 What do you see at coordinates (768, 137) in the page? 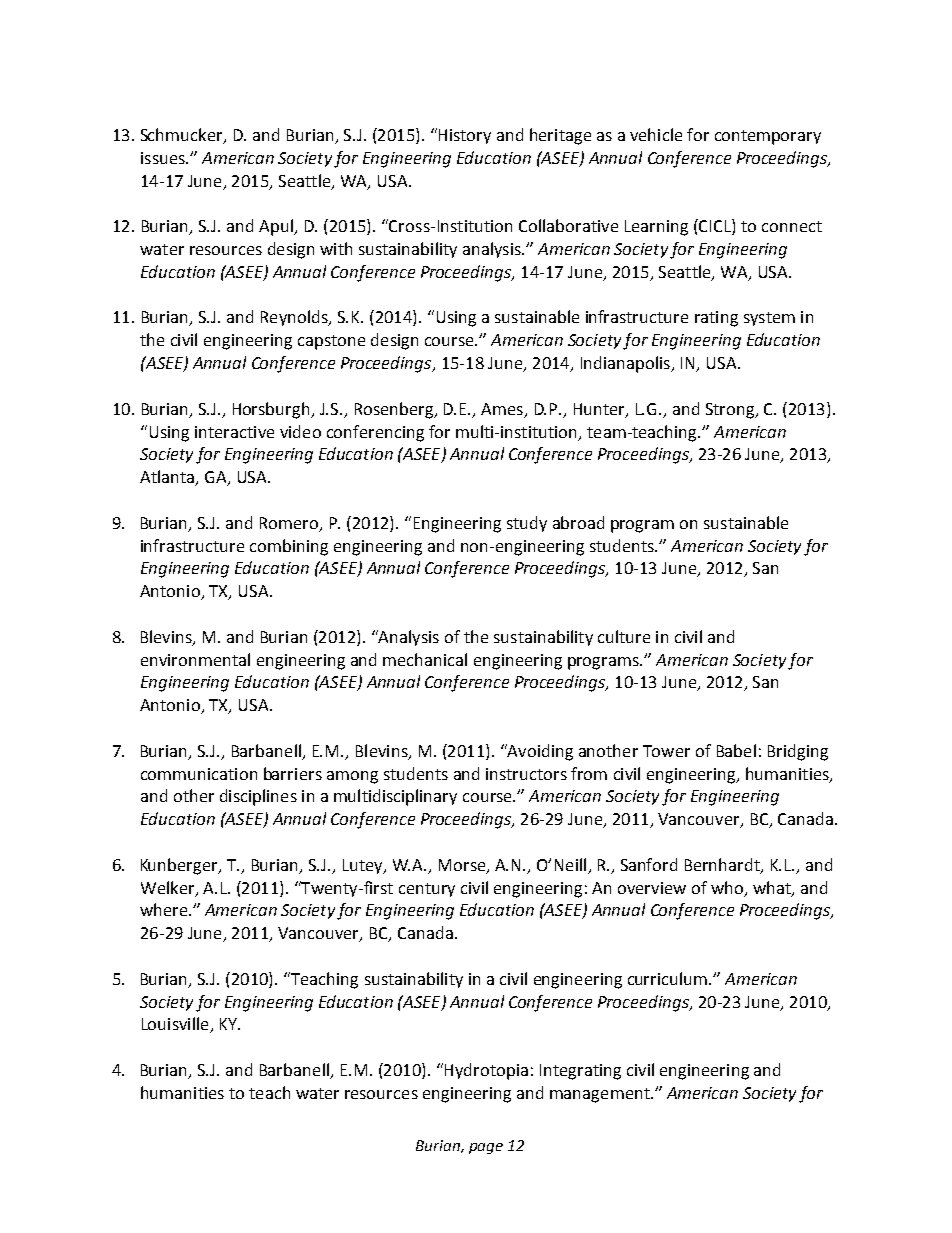
I see `contemporary` at bounding box center [768, 137].
